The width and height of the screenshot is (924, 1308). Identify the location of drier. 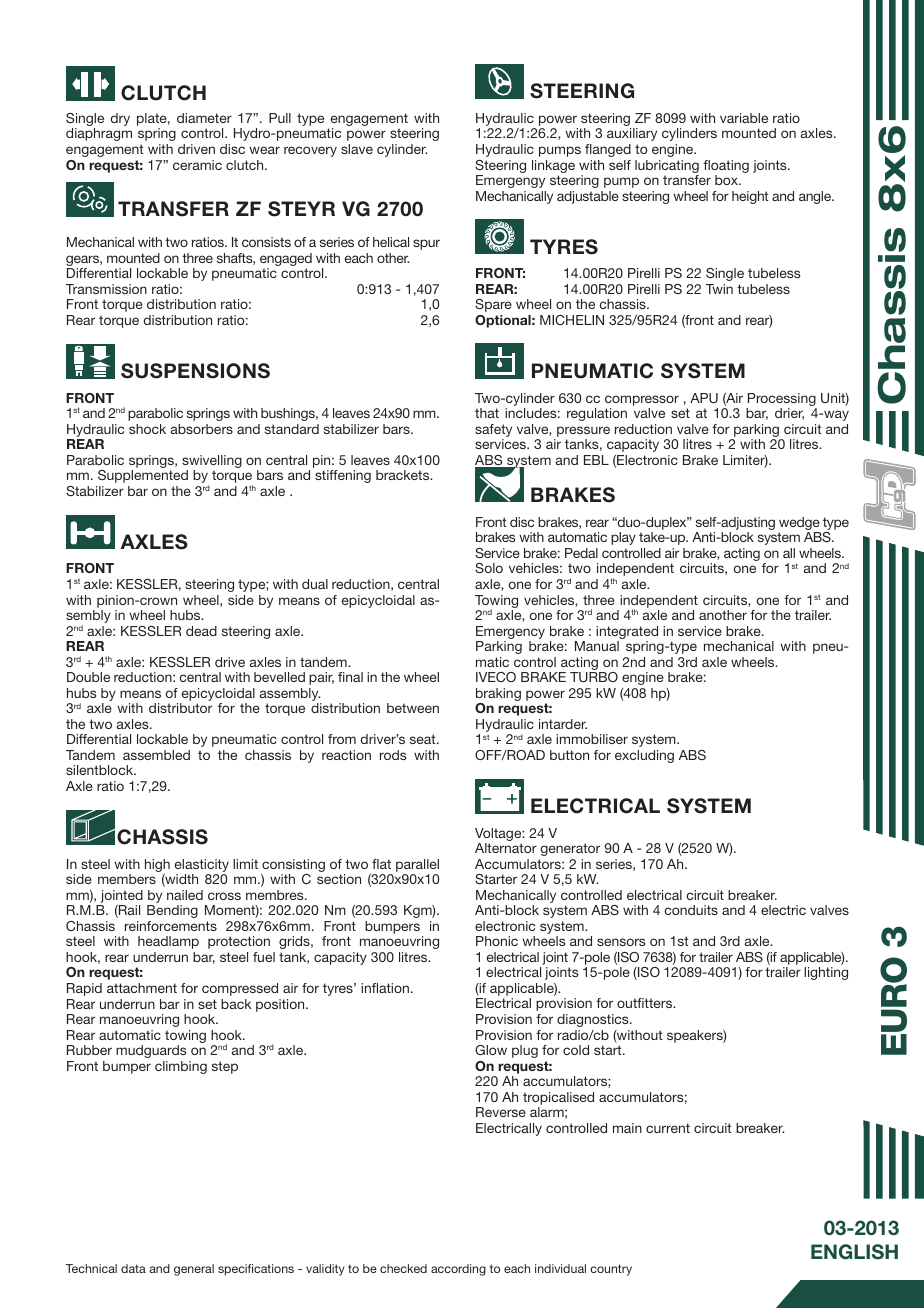
(789, 414).
